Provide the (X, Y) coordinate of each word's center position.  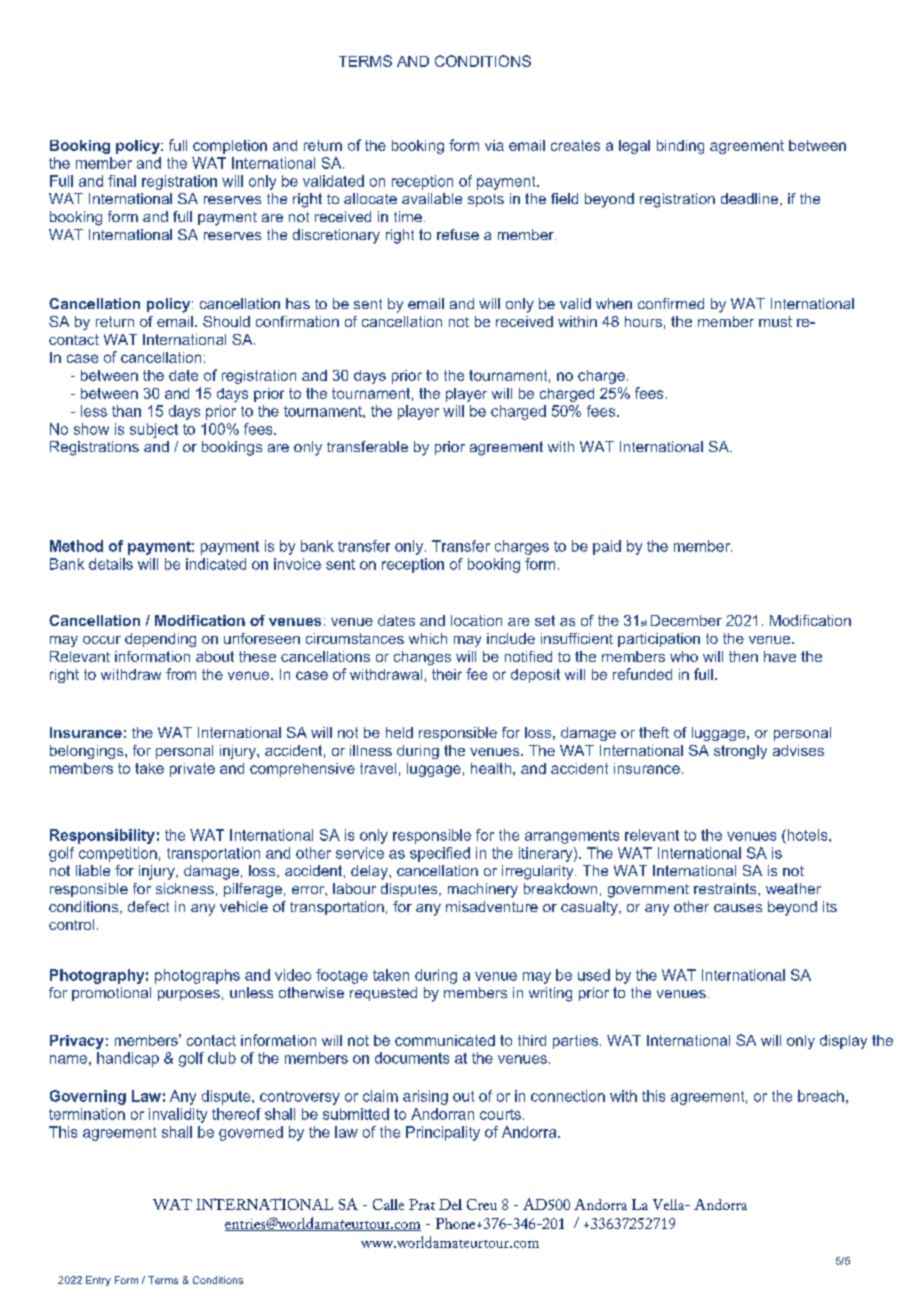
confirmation (297, 321)
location (476, 620)
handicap (128, 1059)
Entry (98, 1281)
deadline (751, 199)
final (122, 181)
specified (440, 854)
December (686, 620)
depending (160, 640)
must (775, 321)
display (843, 1042)
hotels (807, 835)
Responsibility (102, 836)
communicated (445, 1040)
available (432, 198)
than (126, 411)
